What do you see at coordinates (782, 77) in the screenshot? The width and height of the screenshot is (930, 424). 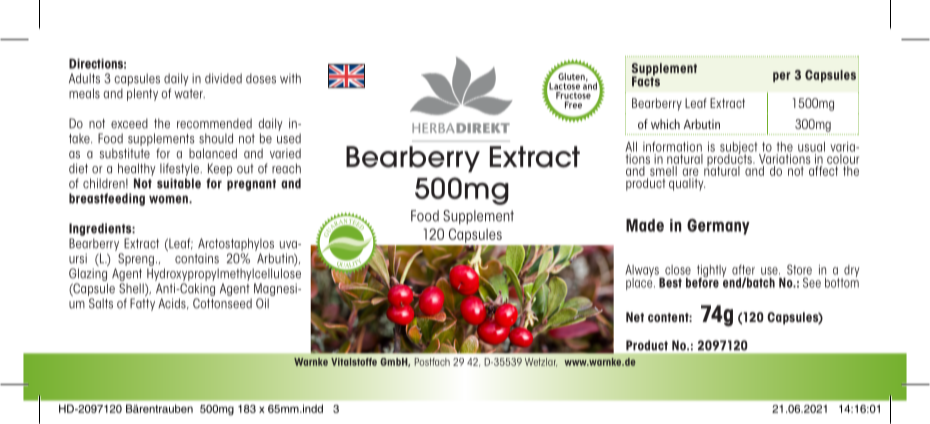 I see `per` at bounding box center [782, 77].
